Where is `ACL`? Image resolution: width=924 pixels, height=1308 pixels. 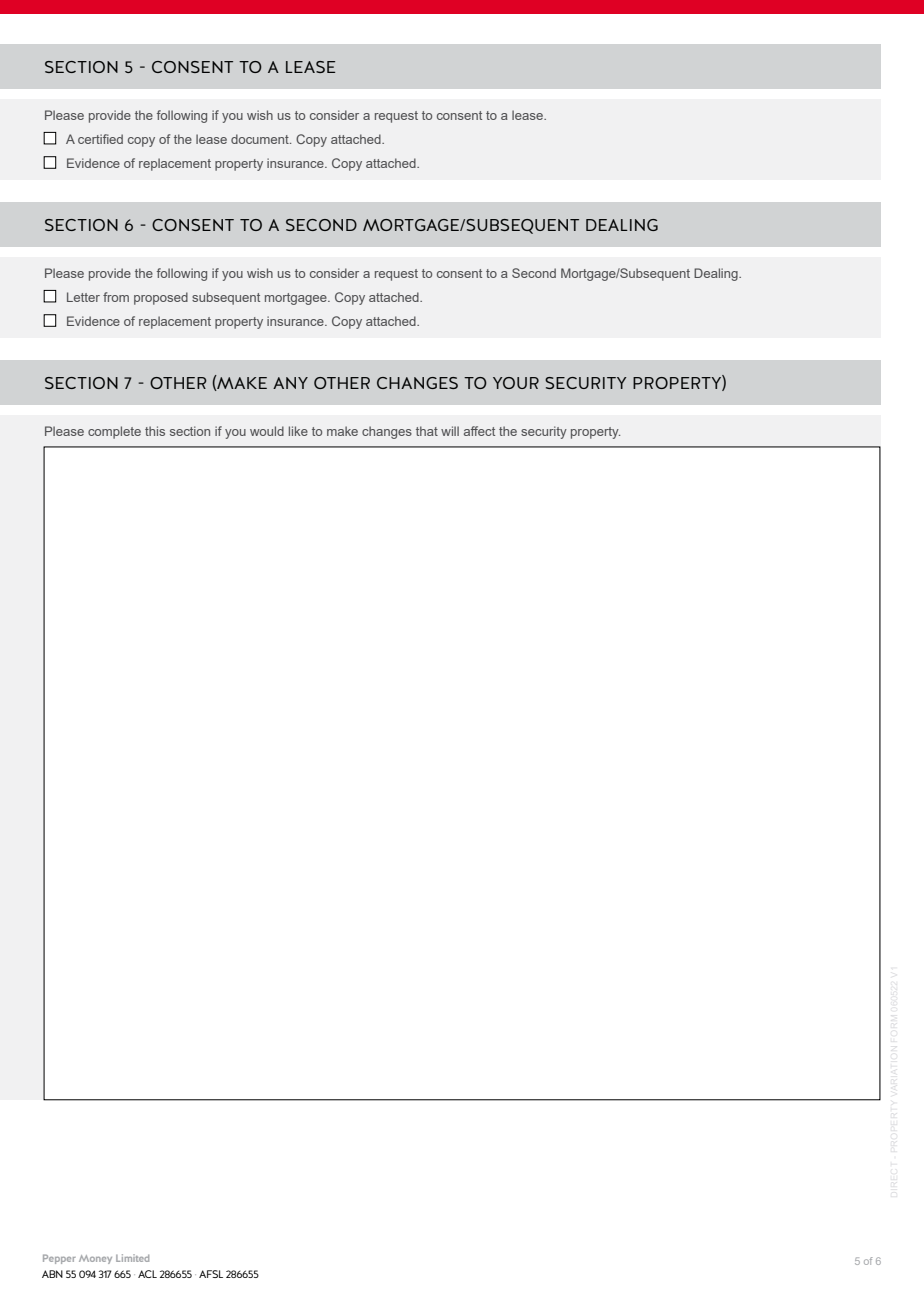 ACL is located at coordinates (147, 1274).
